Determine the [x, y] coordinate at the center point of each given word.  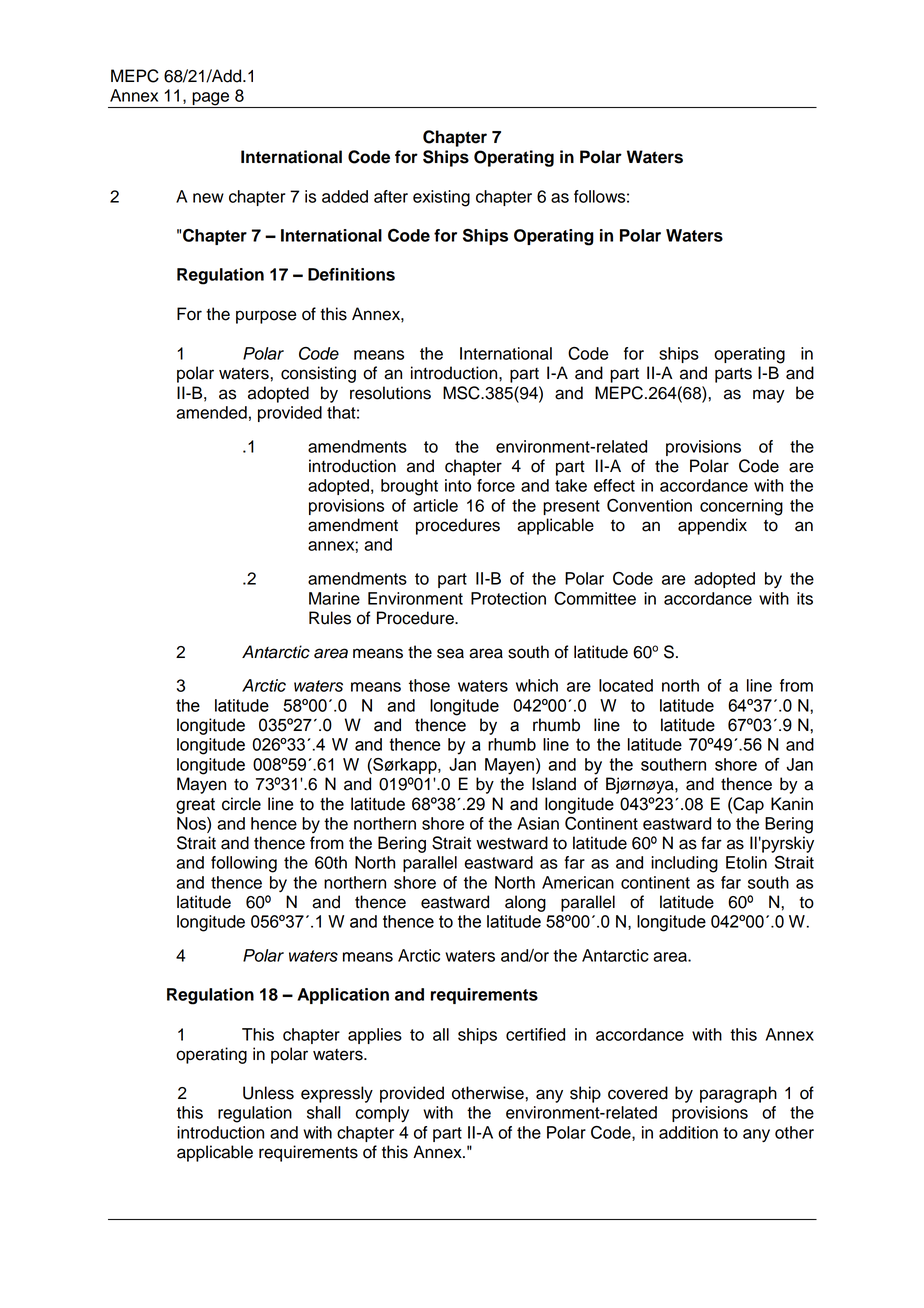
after [391, 196]
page [211, 100]
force [496, 485]
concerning [741, 507]
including [684, 864]
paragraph [738, 1094]
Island [554, 784]
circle [241, 804]
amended [211, 412]
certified [535, 1034]
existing [441, 198]
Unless [268, 1093]
